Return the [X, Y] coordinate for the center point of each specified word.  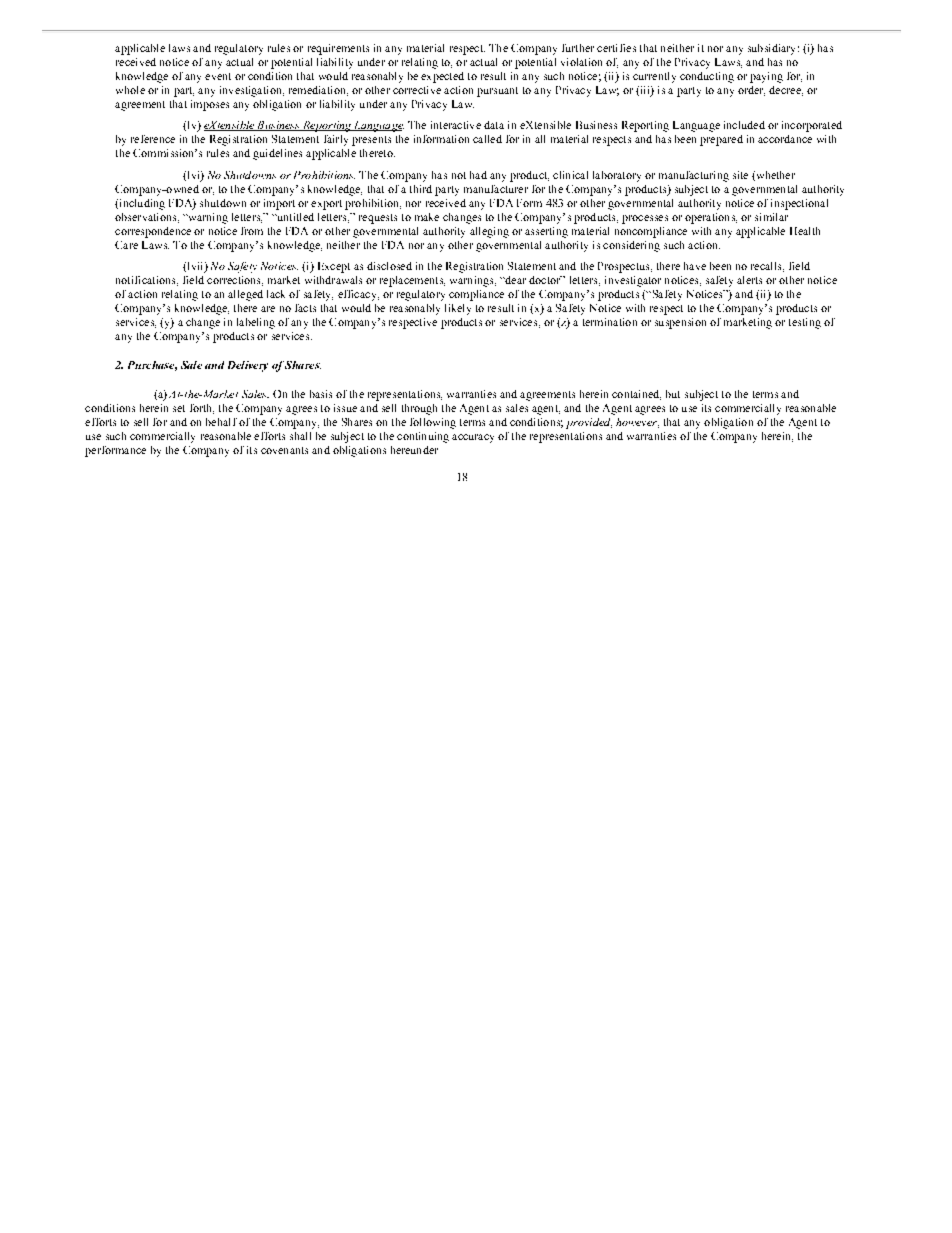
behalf [221, 422]
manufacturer [496, 189]
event [218, 76]
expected [442, 77]
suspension [680, 323]
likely [458, 309]
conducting [707, 77]
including [141, 204]
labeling [256, 323]
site [740, 175]
